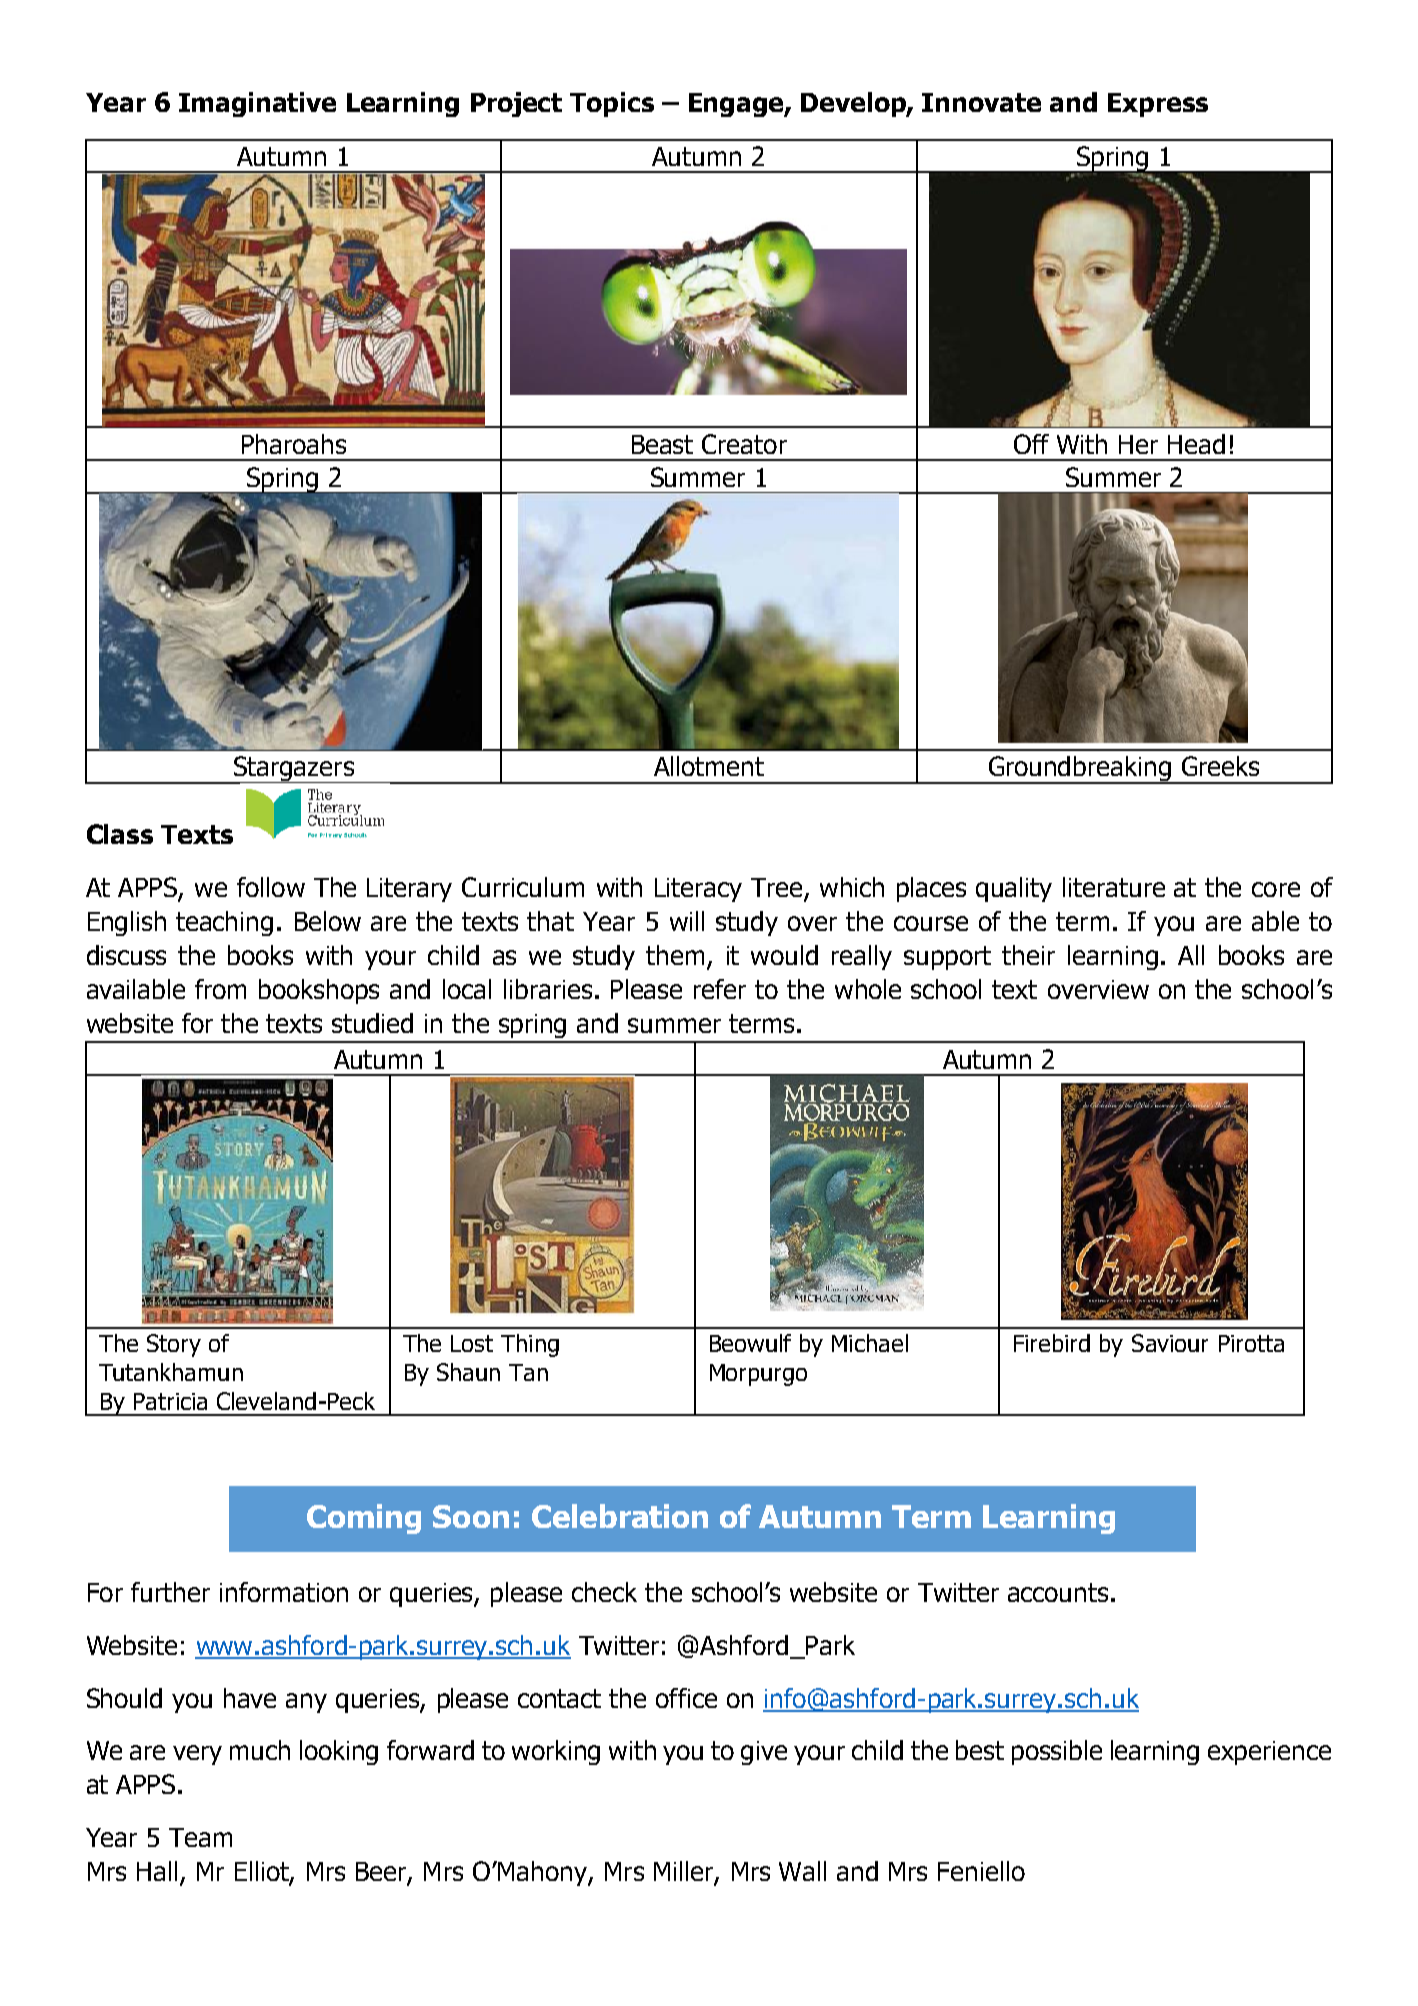 This document has height=2006, width=1418. What do you see at coordinates (1158, 105) in the document?
I see `Express` at bounding box center [1158, 105].
